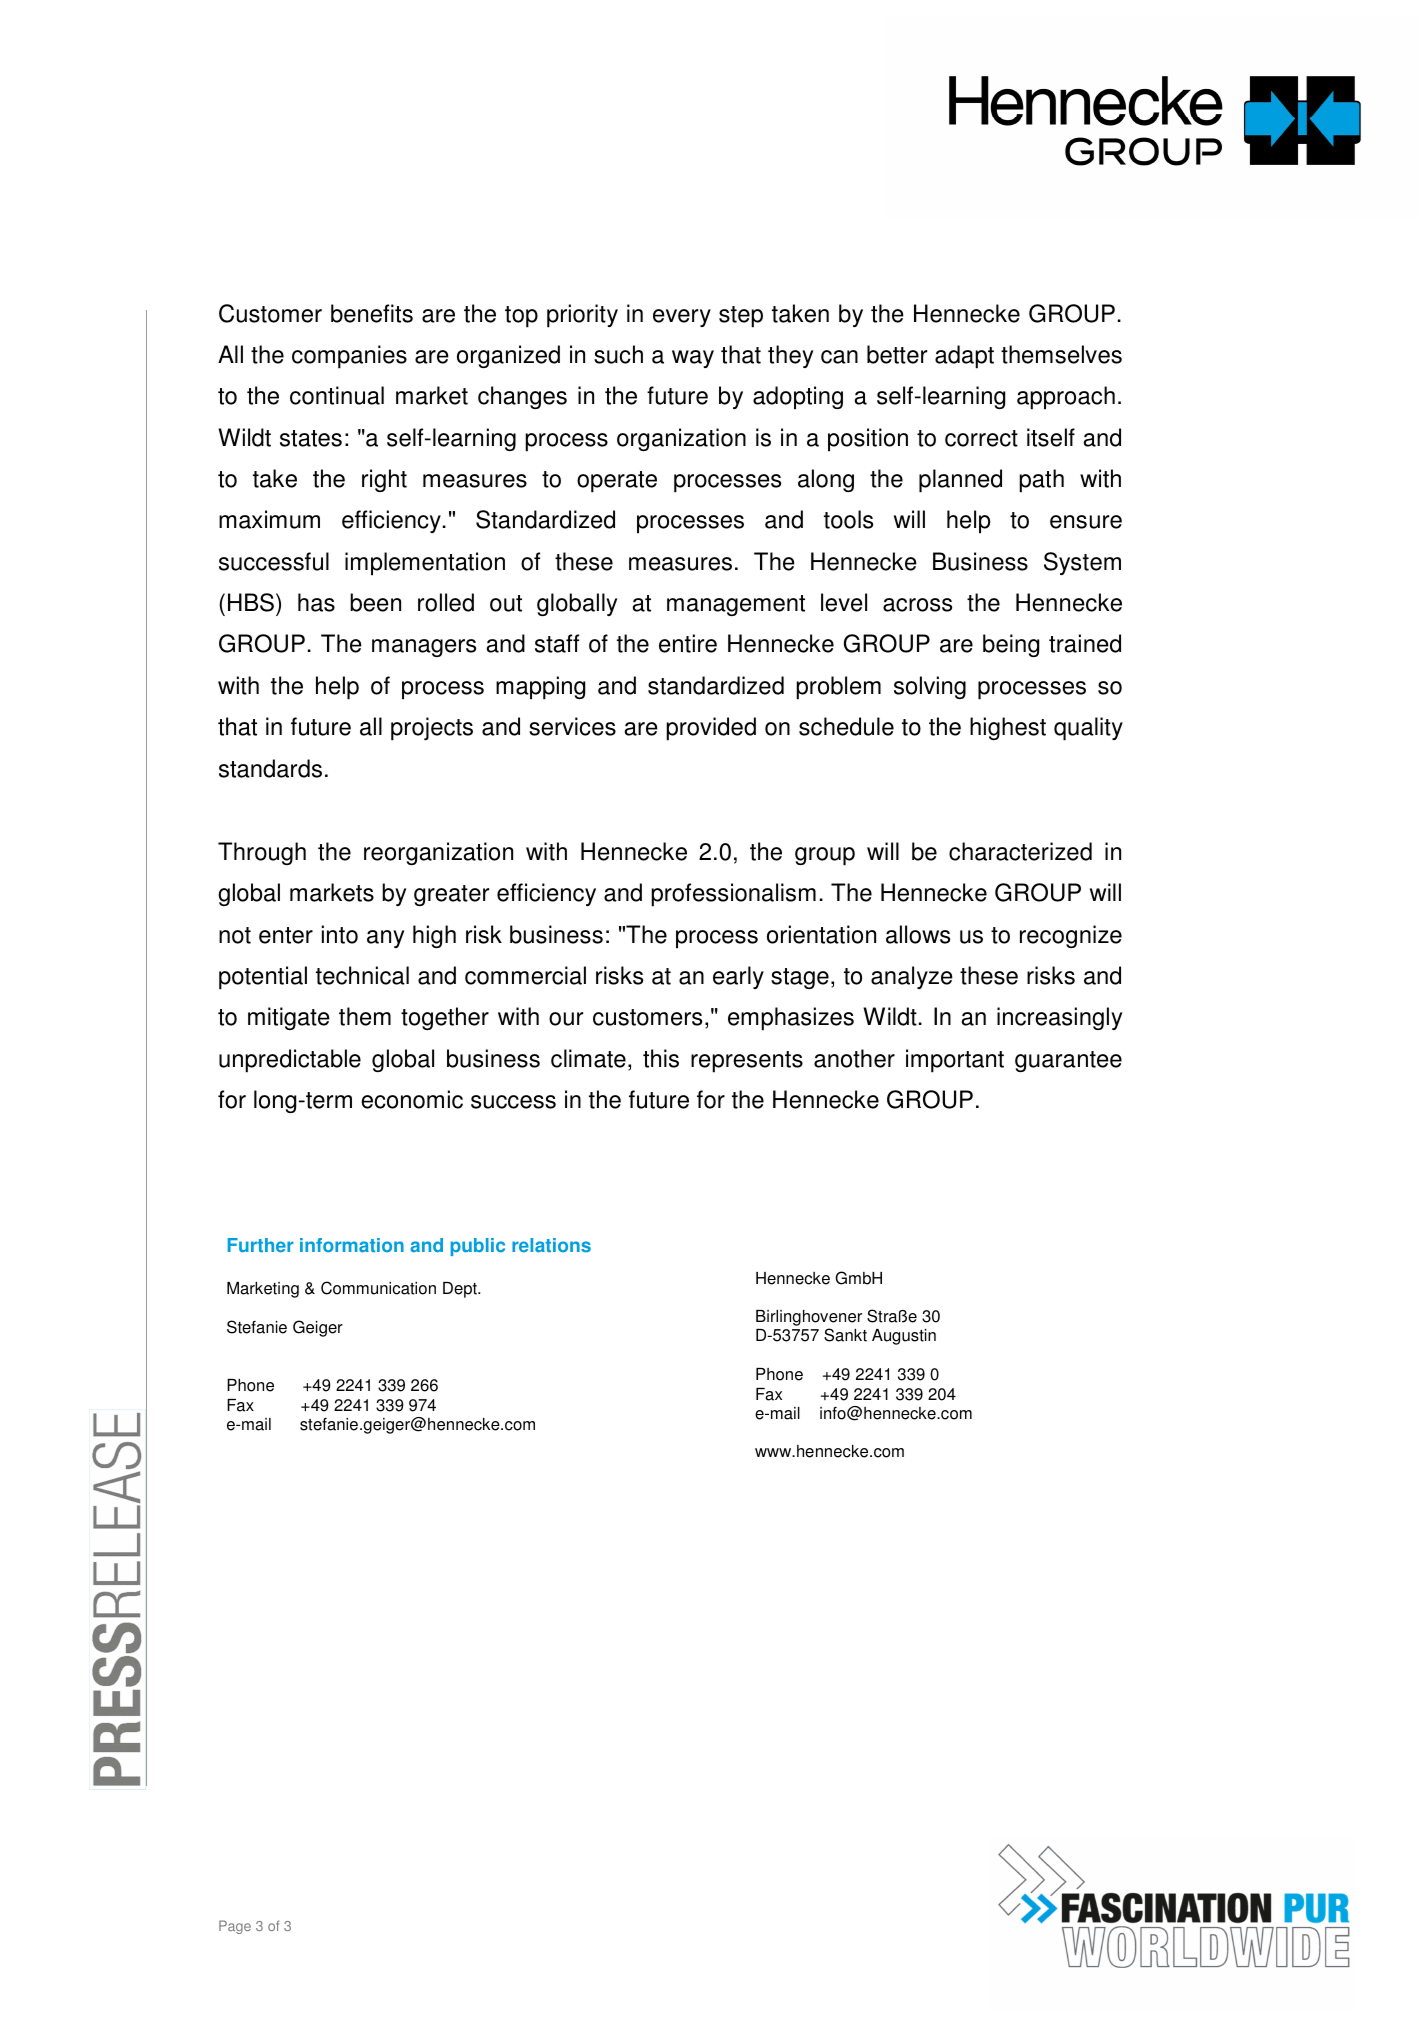 The height and width of the screenshot is (2021, 1428). What do you see at coordinates (964, 357) in the screenshot?
I see `adapt` at bounding box center [964, 357].
